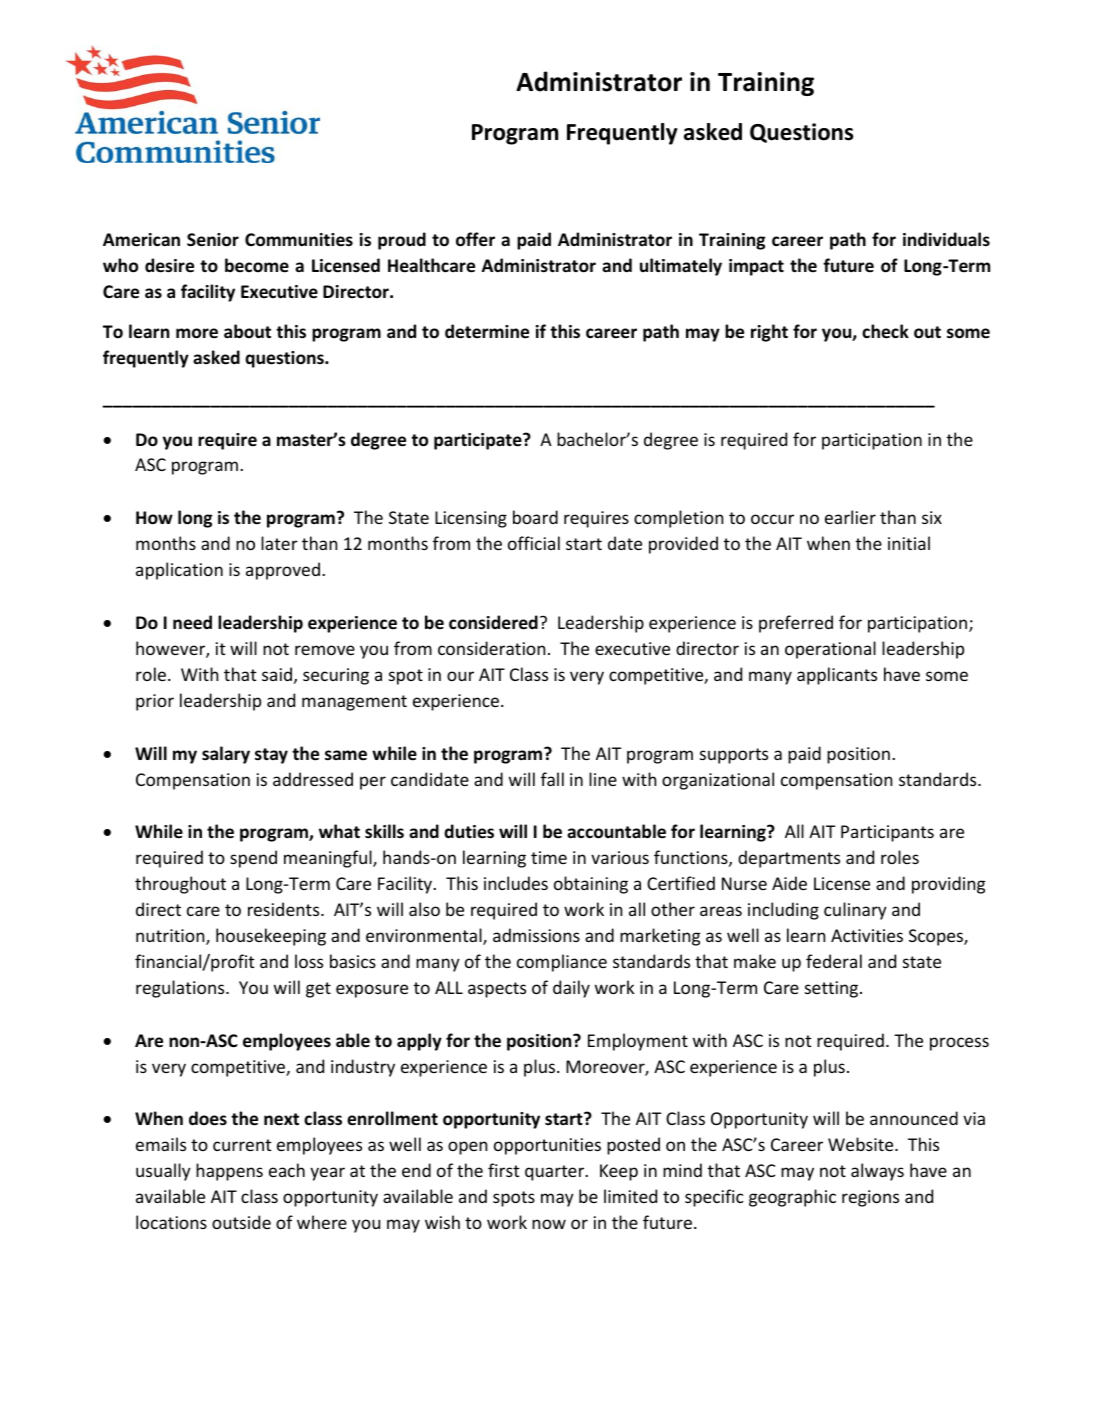 This screenshot has width=1094, height=1416. What do you see at coordinates (226, 755) in the screenshot?
I see `salary` at bounding box center [226, 755].
